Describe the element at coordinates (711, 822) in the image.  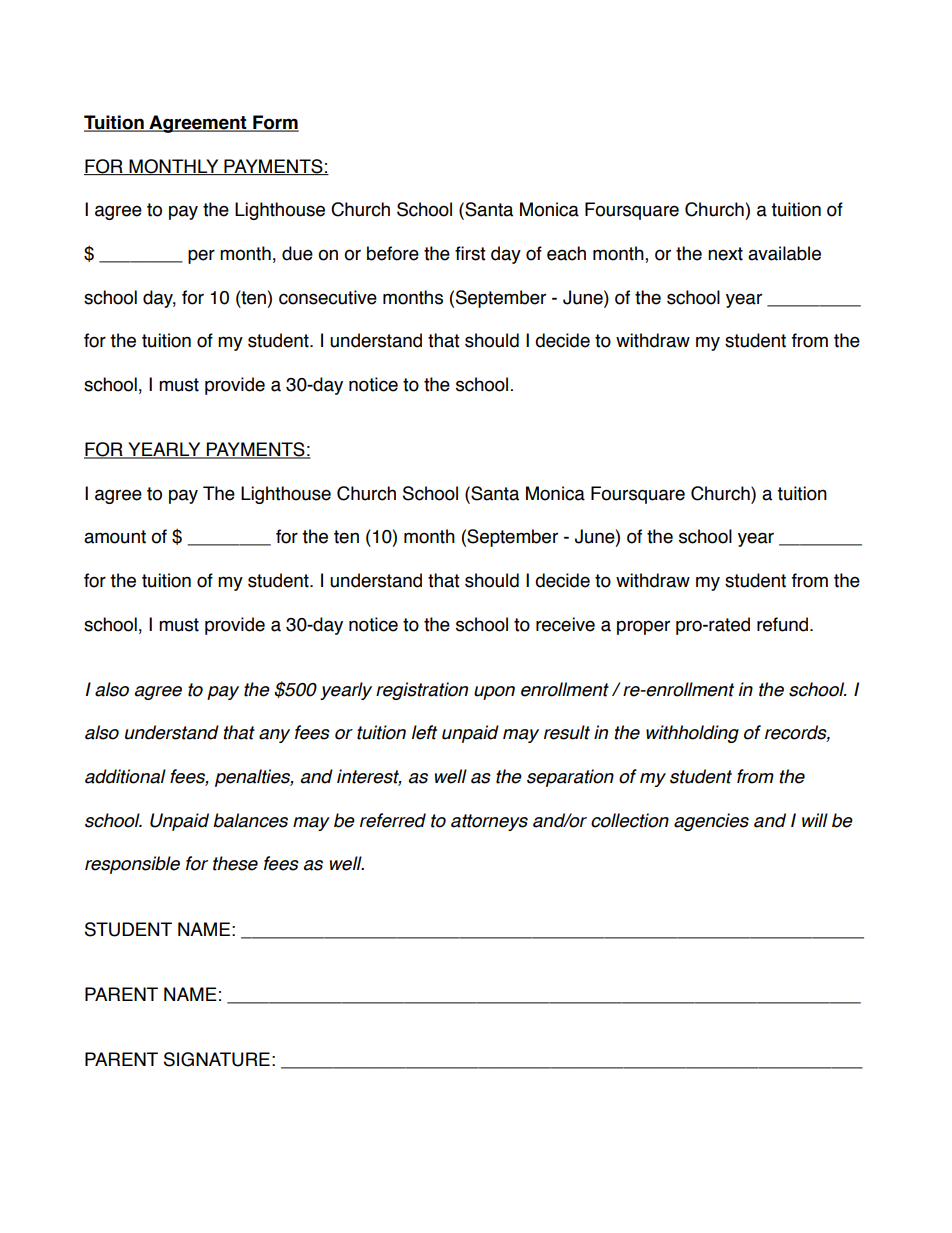
I see `agencies` at that location.
